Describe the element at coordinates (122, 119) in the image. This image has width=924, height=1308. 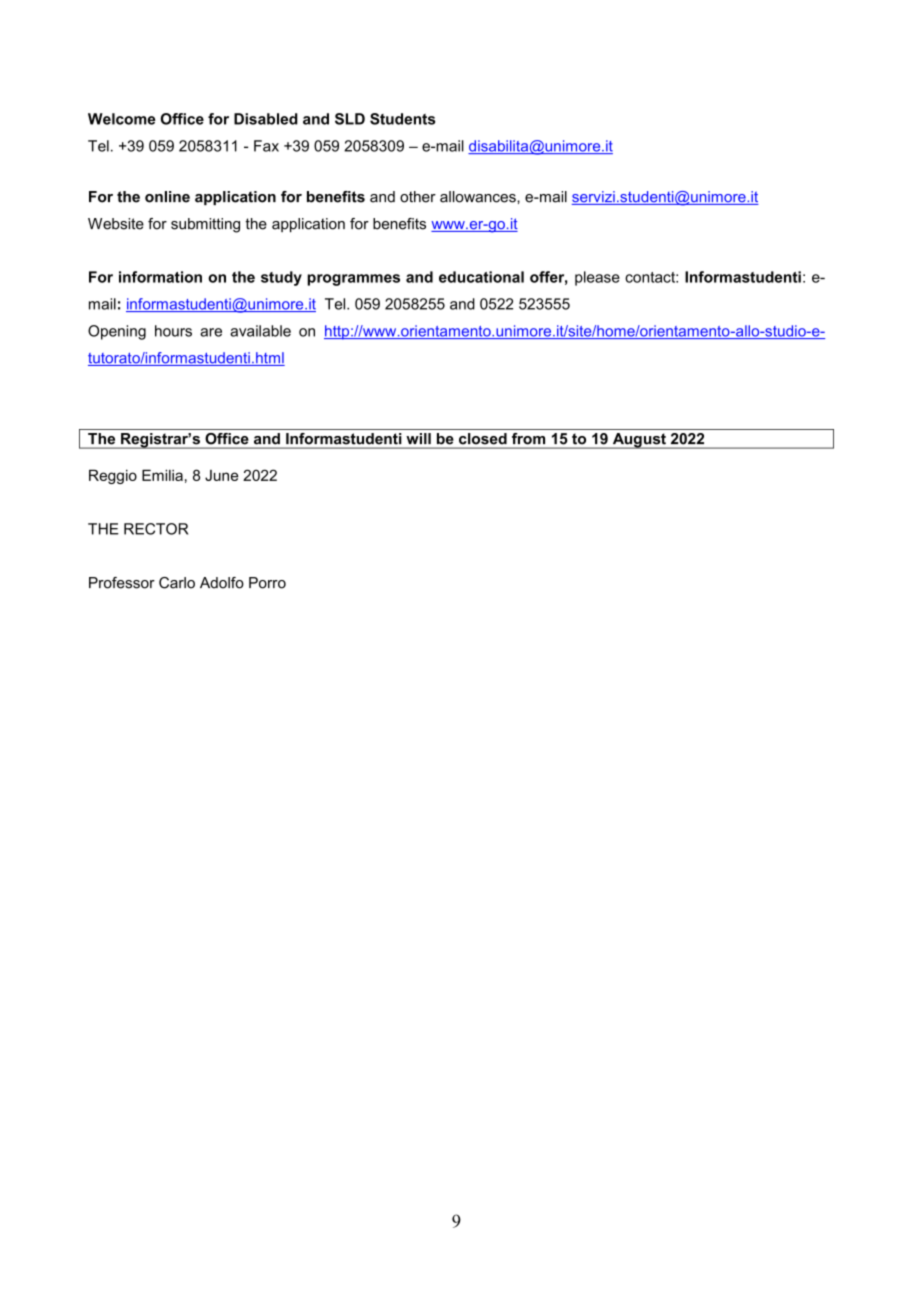
I see `Welcome` at that location.
